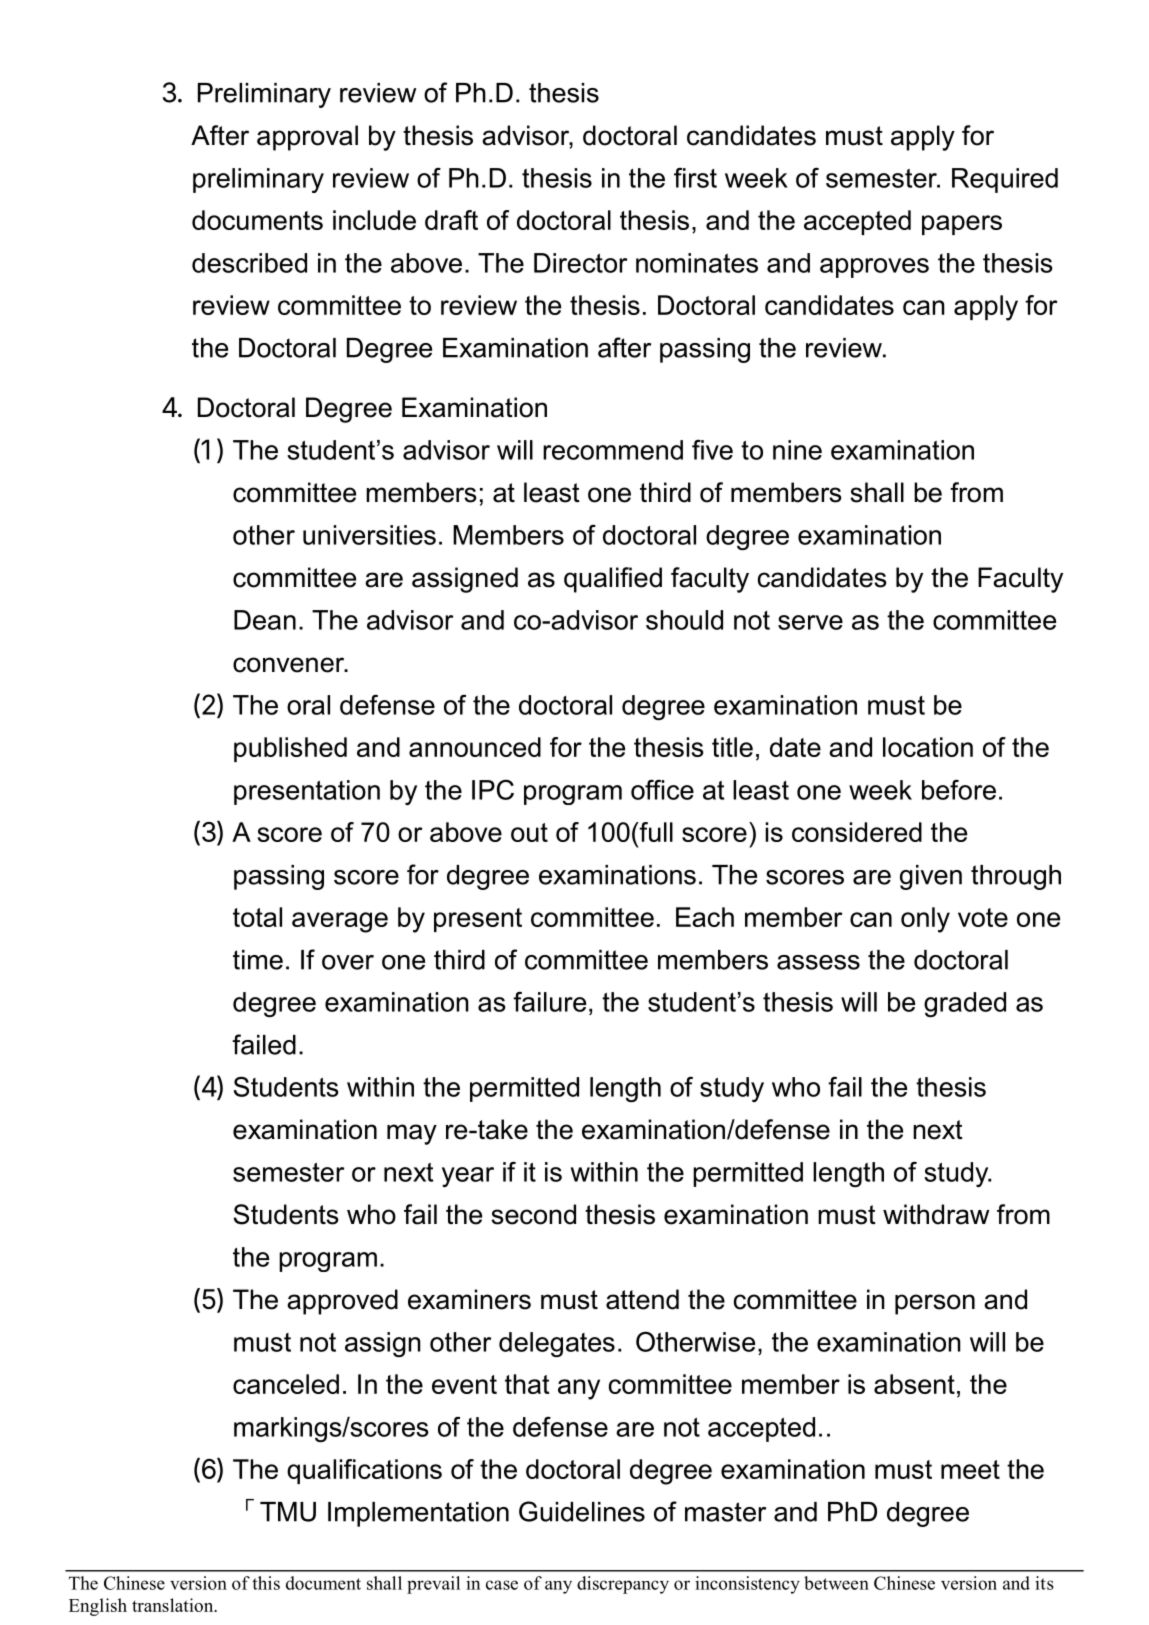 This document has height=1625, width=1149. I want to click on Dean, so click(265, 620).
